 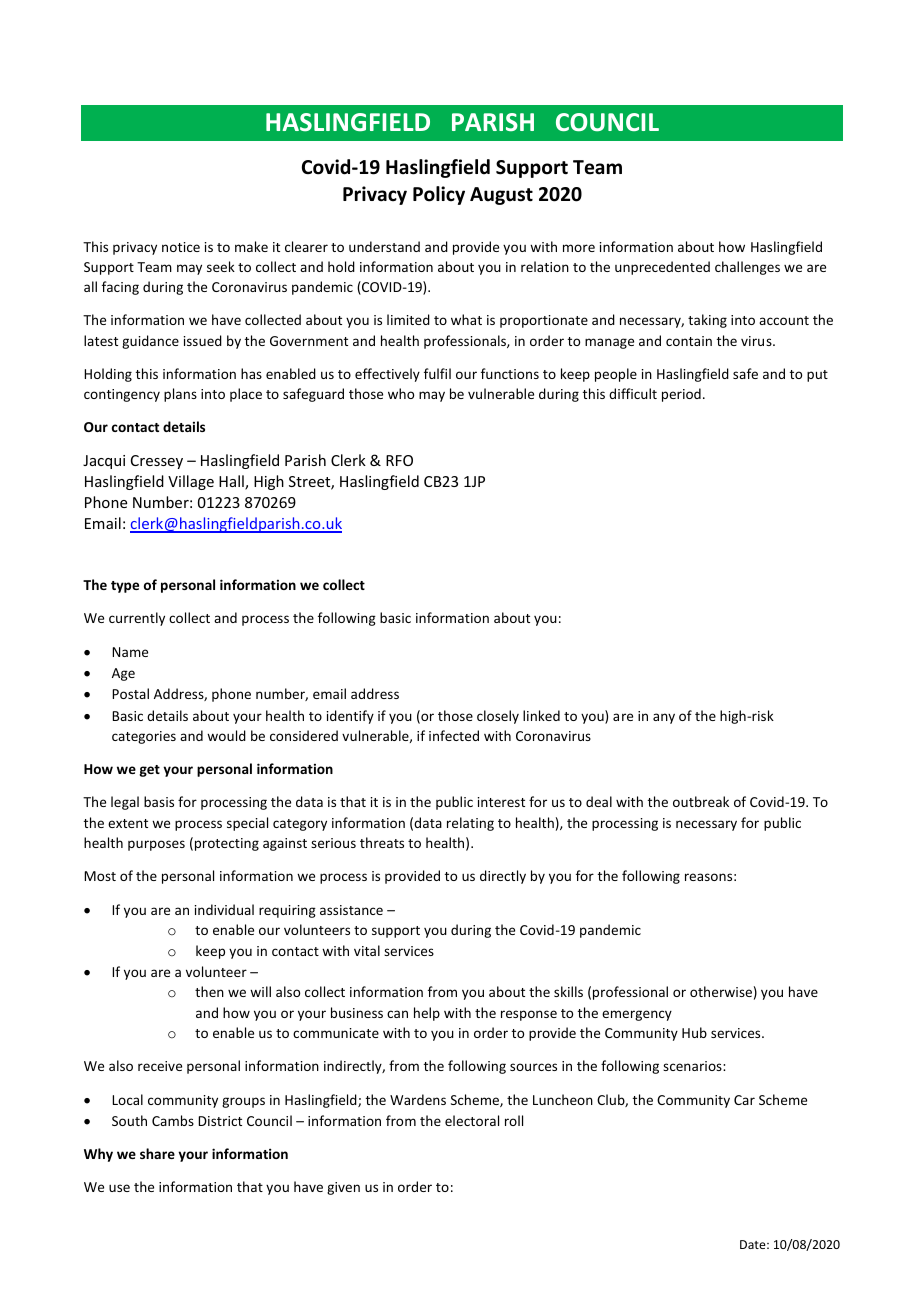 What do you see at coordinates (744, 1100) in the screenshot?
I see `Car` at bounding box center [744, 1100].
